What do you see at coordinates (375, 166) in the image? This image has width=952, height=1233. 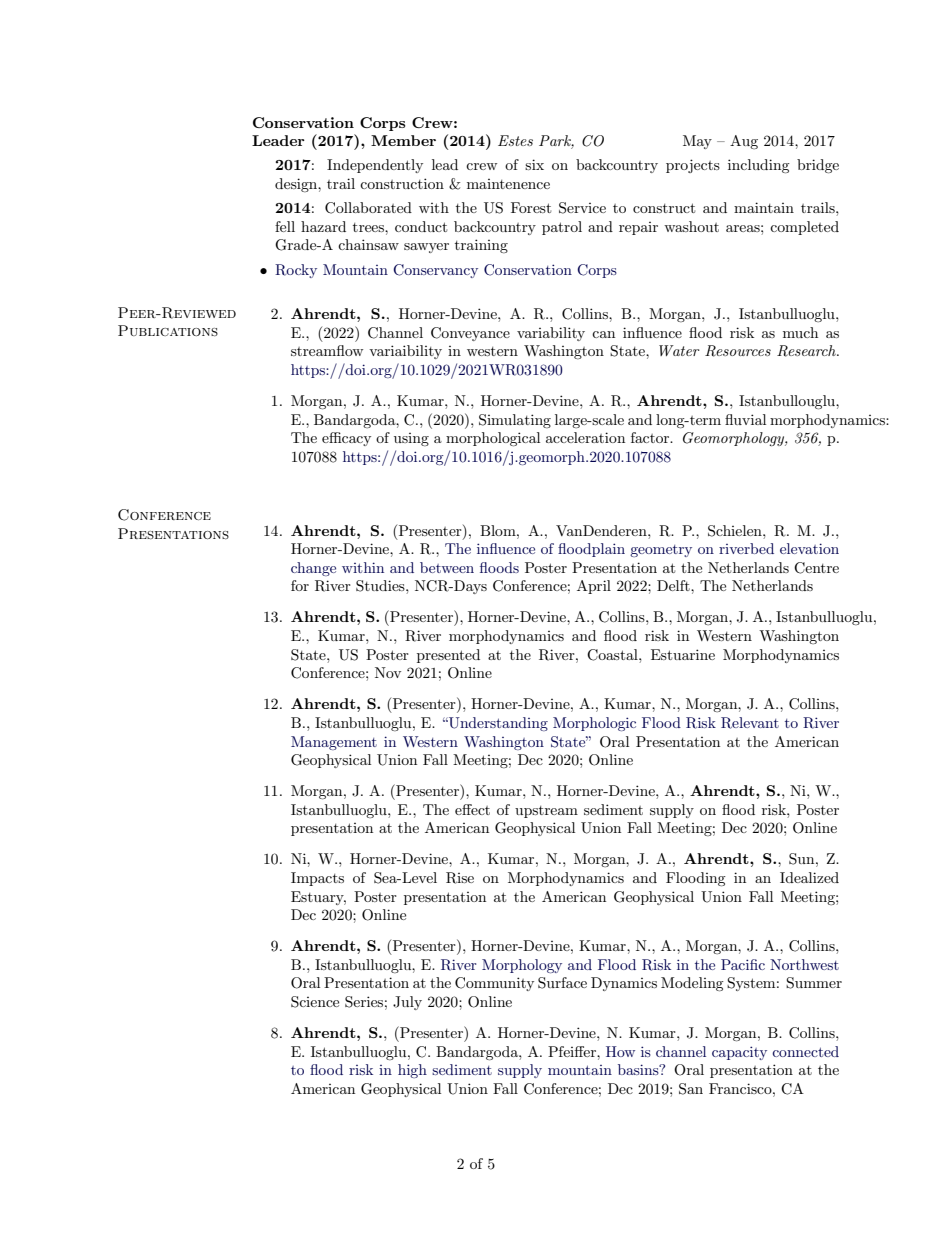 I see `Independently` at bounding box center [375, 166].
